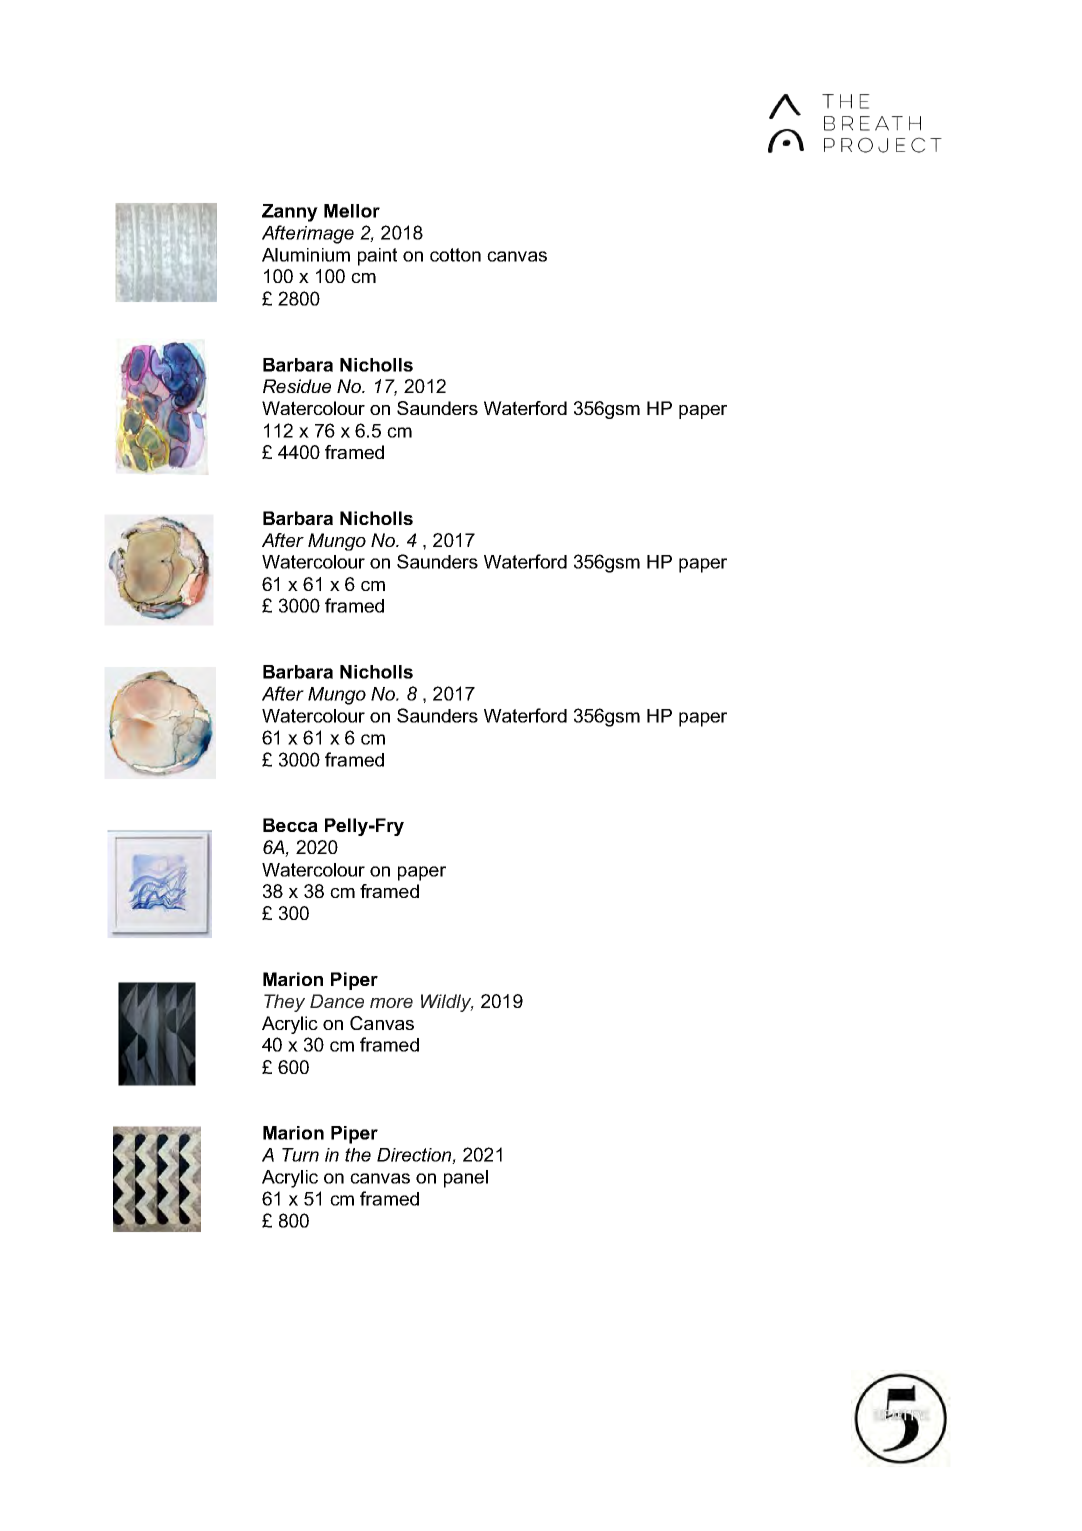  I want to click on more, so click(391, 1003).
